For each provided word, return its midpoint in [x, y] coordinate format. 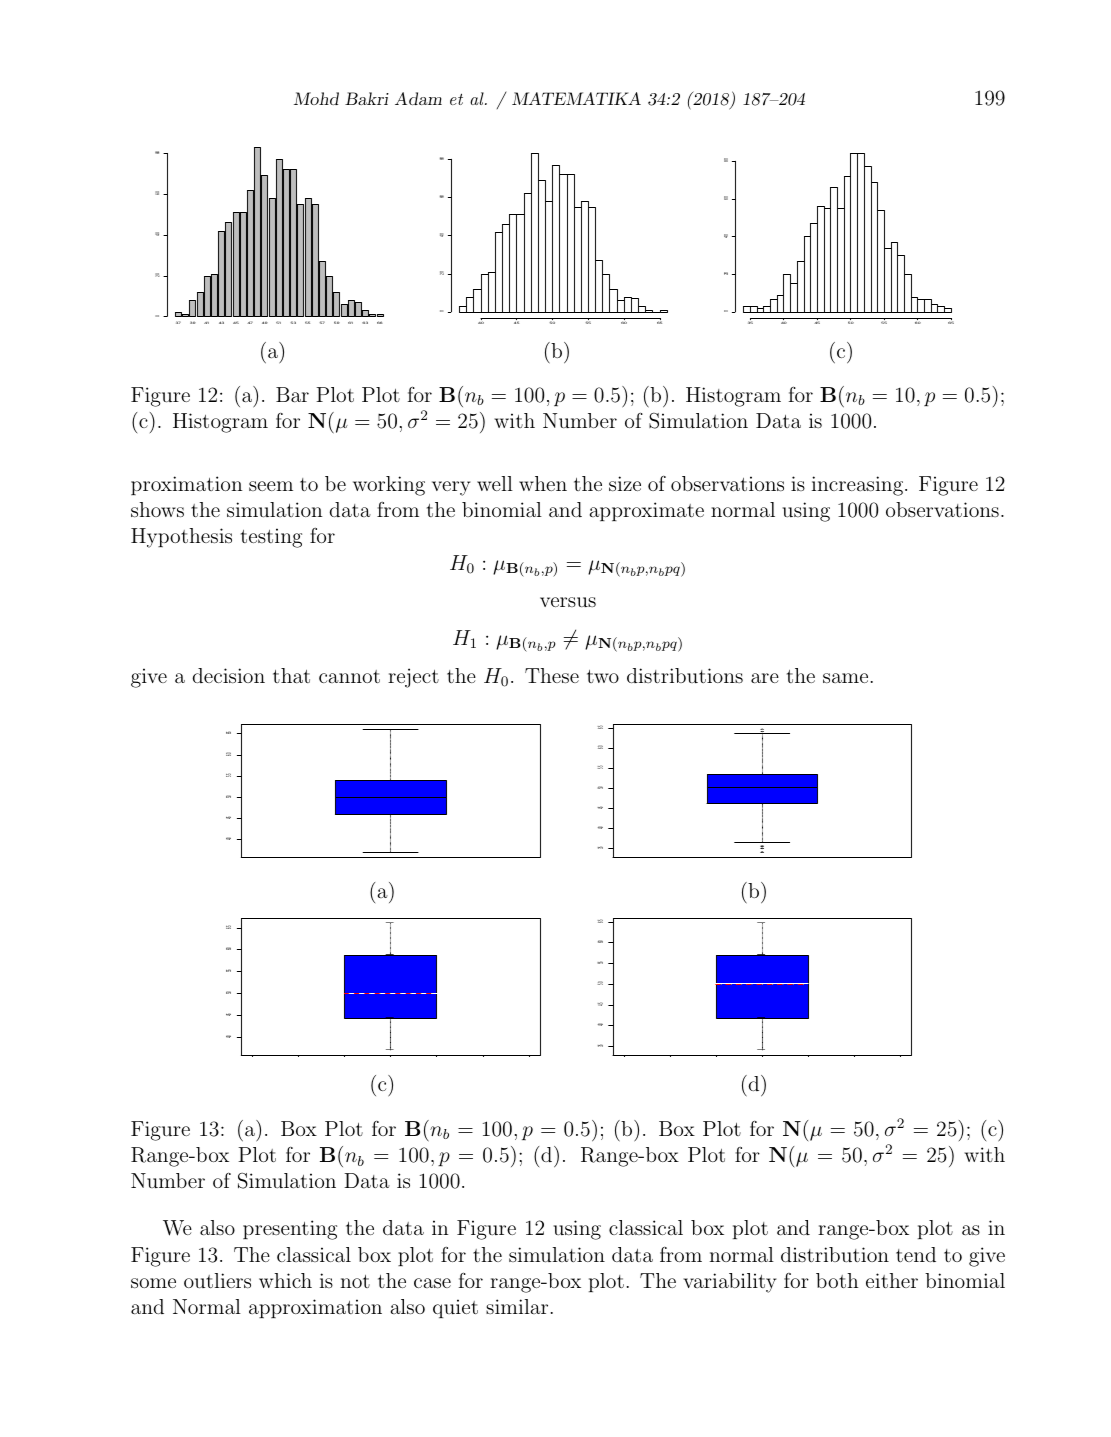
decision [228, 675]
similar [517, 1306]
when [543, 483]
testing [271, 538]
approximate [647, 511]
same [845, 678]
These [552, 675]
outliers [217, 1280]
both [837, 1280]
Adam [418, 98]
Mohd [316, 98]
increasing [859, 486]
